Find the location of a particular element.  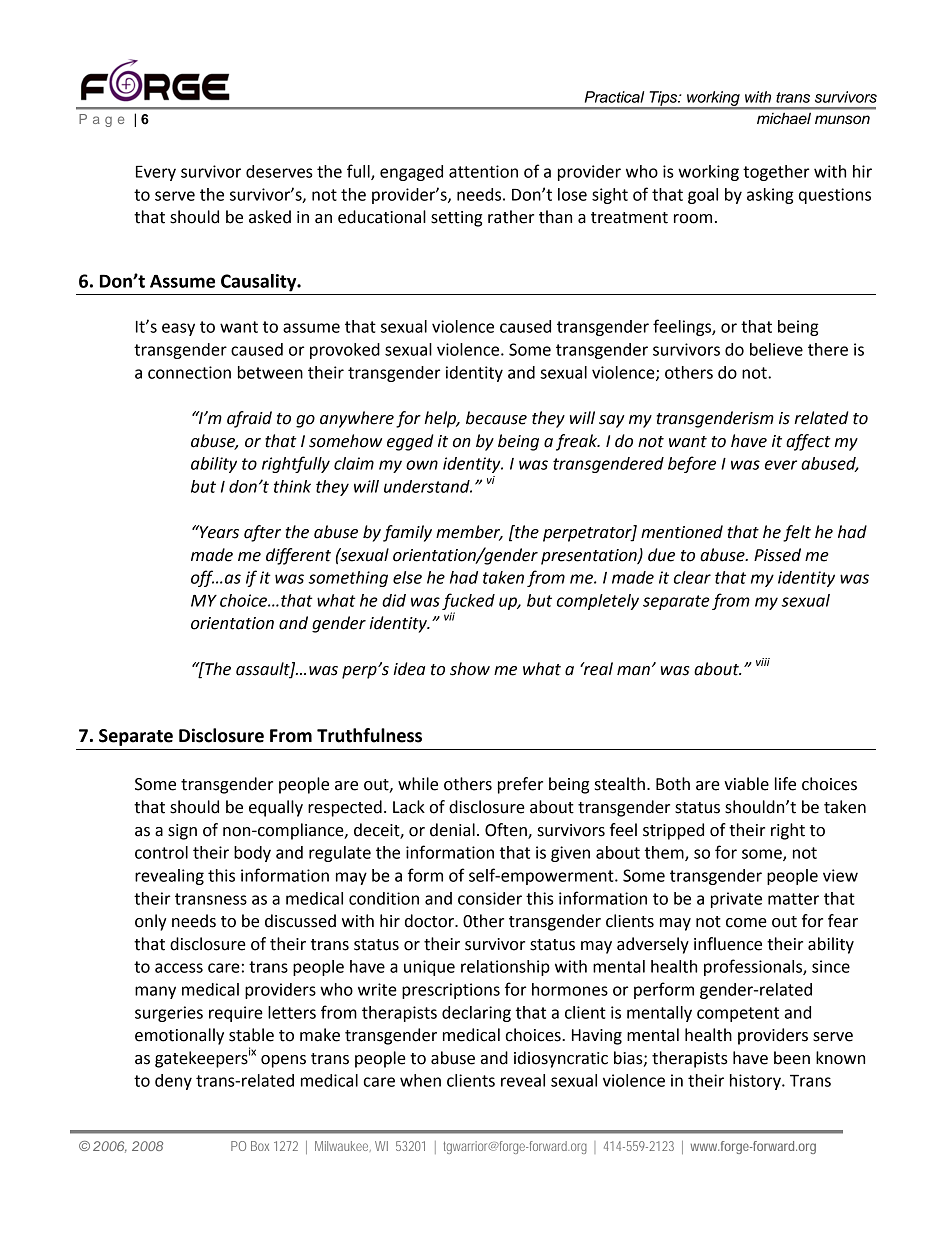

attention is located at coordinates (483, 171).
